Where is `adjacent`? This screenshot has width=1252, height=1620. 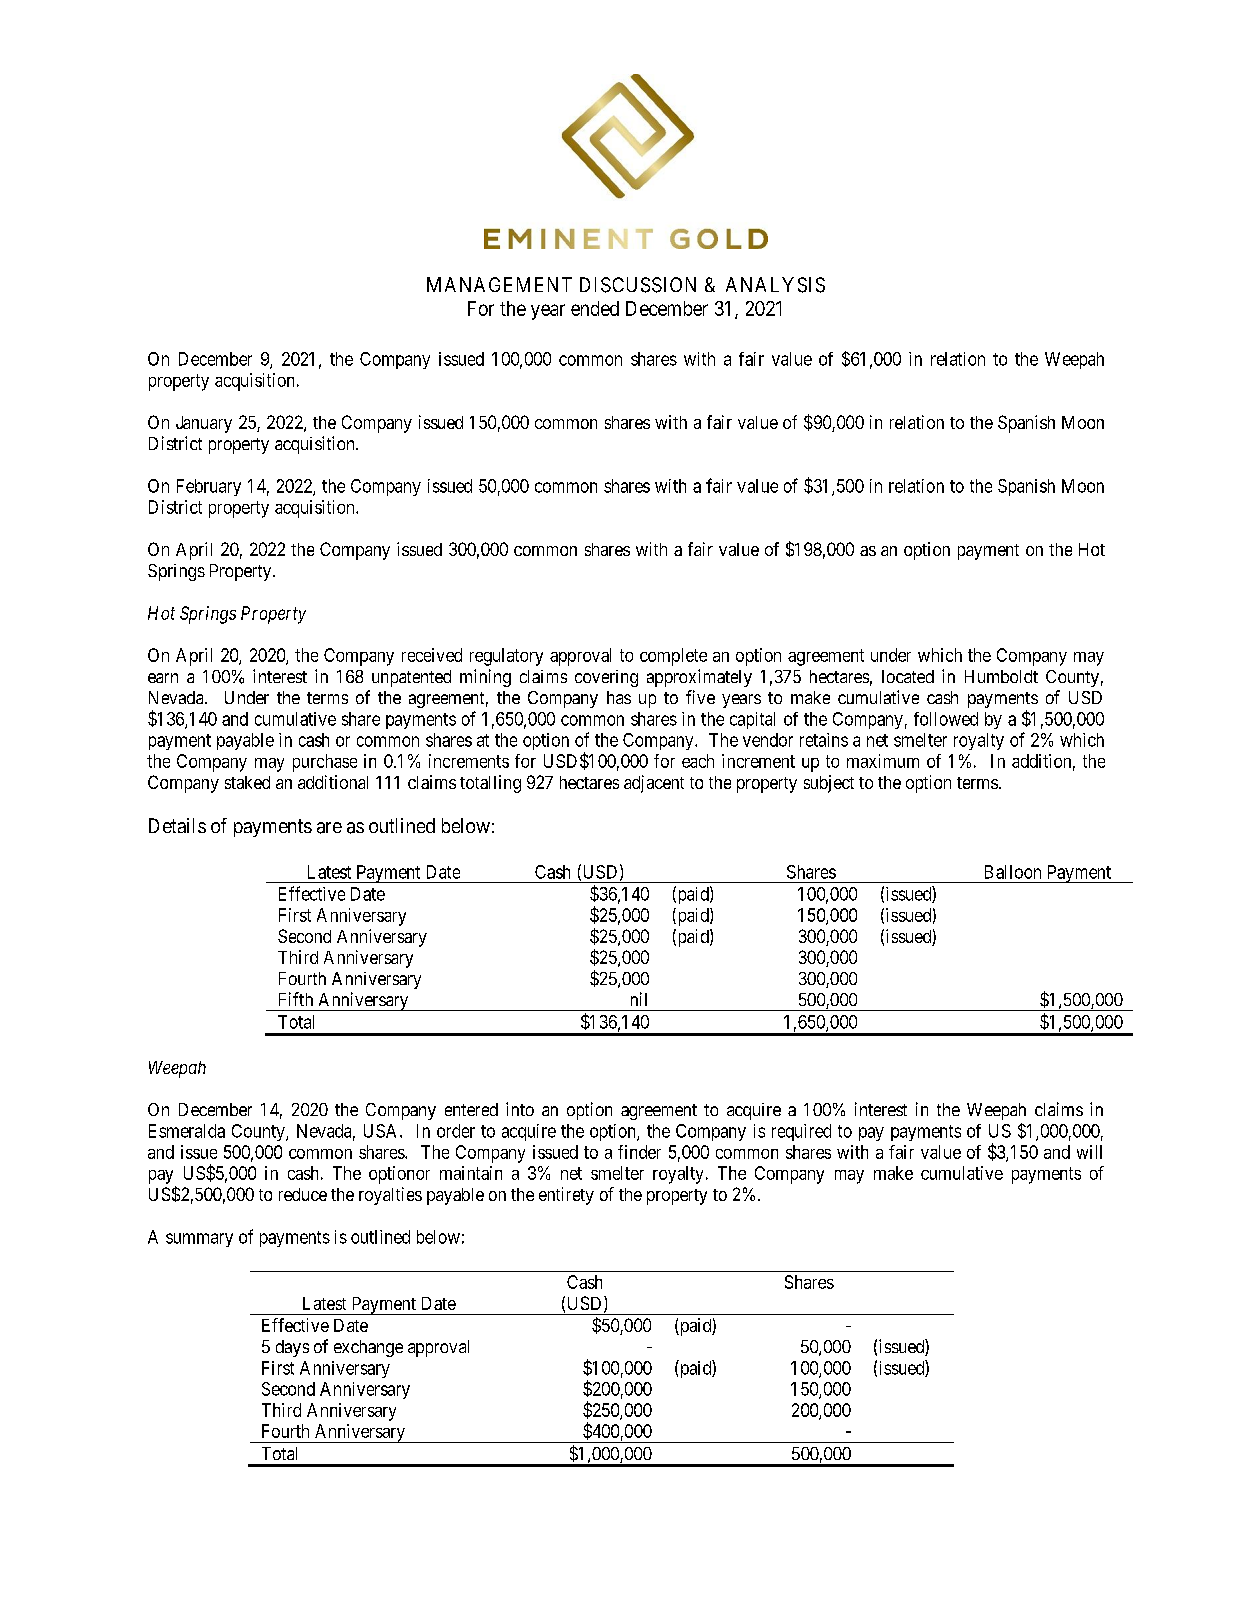 adjacent is located at coordinates (654, 784).
